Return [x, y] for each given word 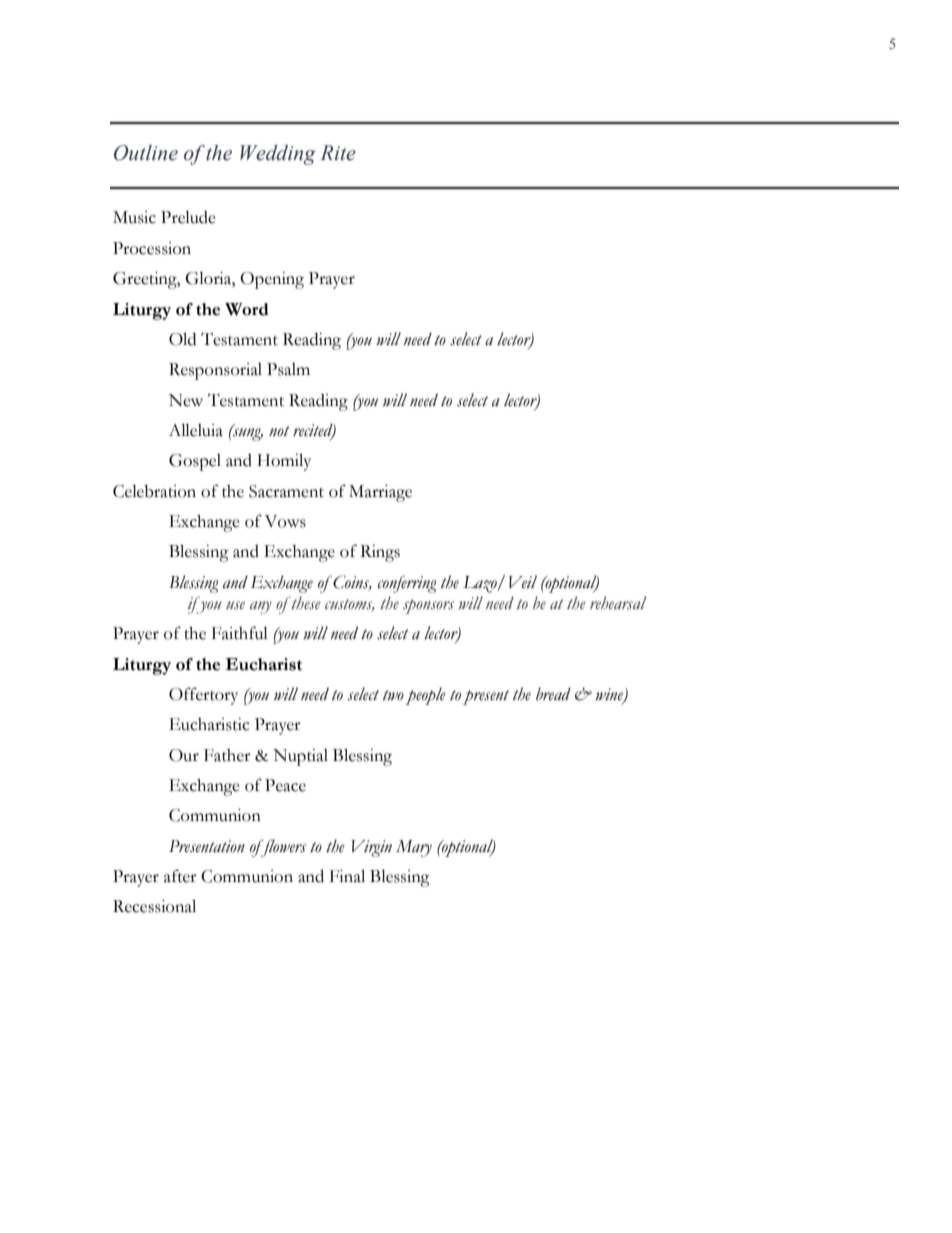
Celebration [154, 491]
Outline [146, 153]
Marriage [380, 493]
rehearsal [618, 603]
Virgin [371, 848]
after [180, 876]
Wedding [278, 155]
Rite [338, 153]
